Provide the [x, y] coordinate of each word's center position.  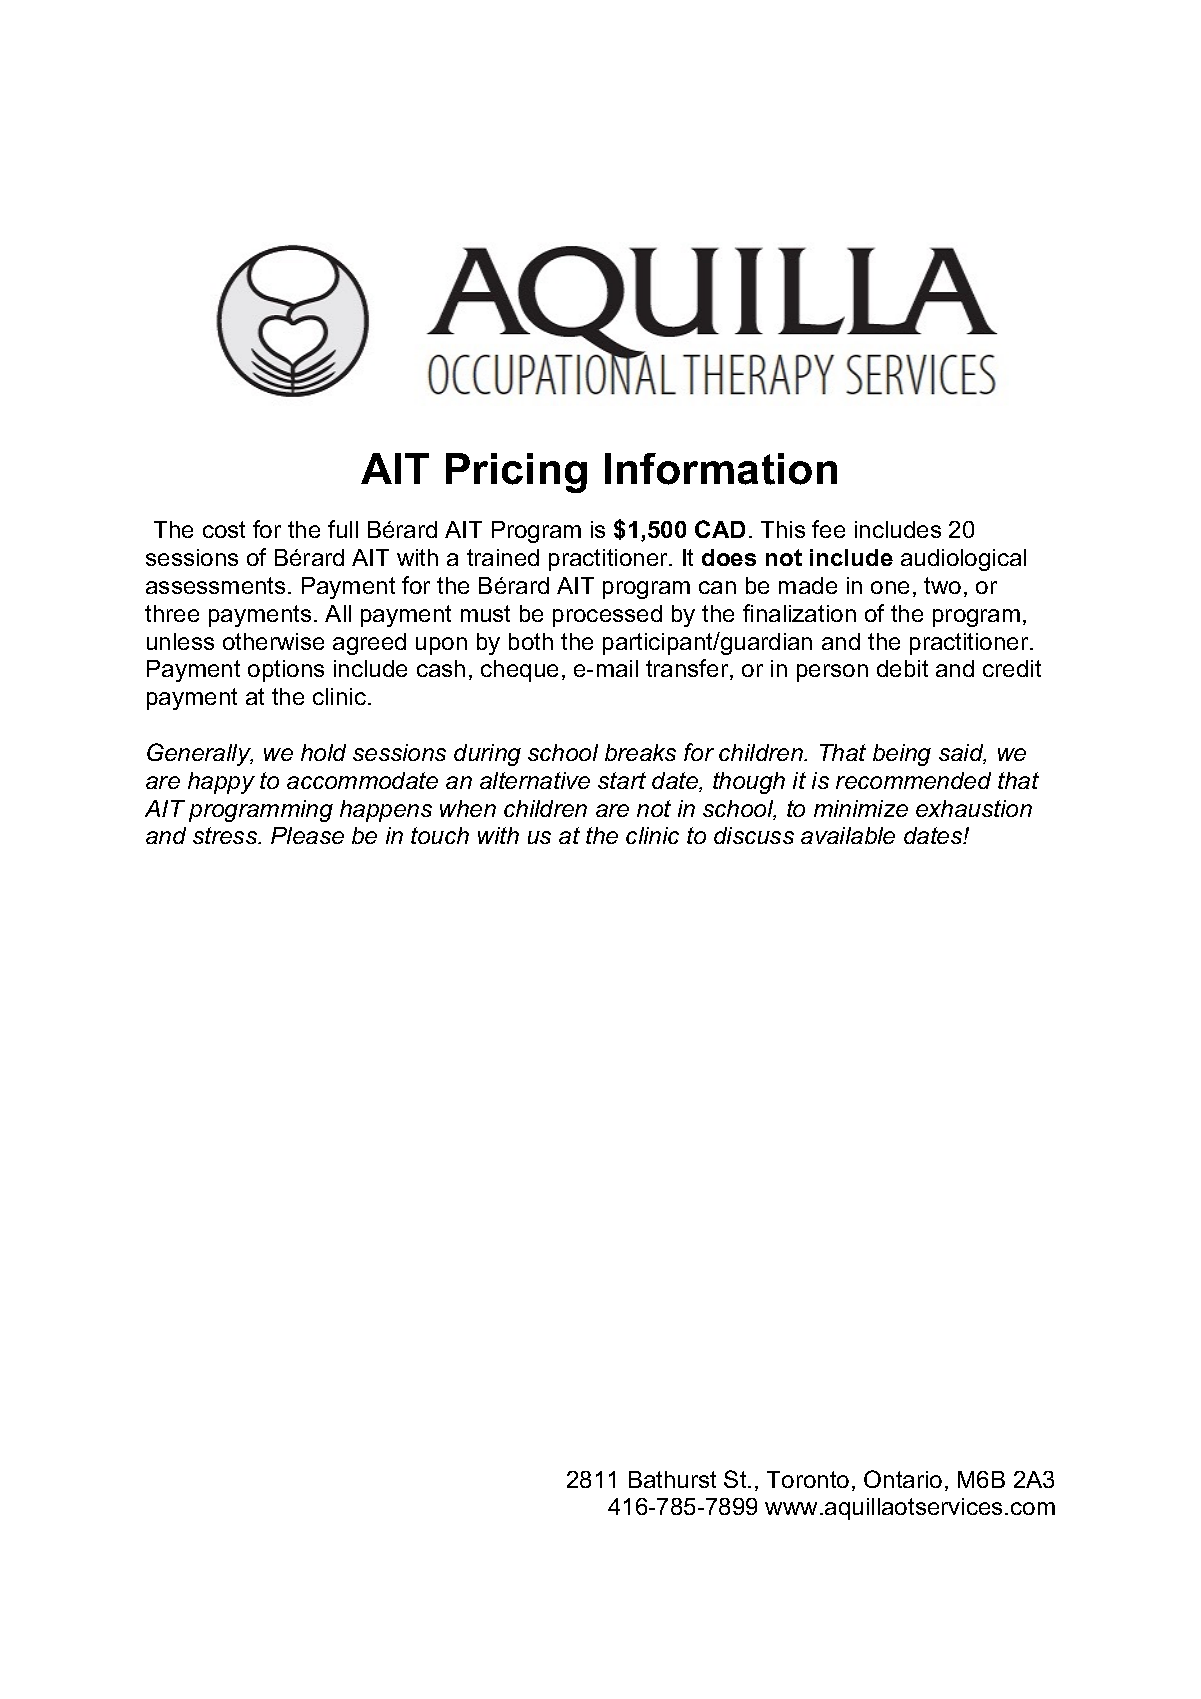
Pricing [516, 473]
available [848, 835]
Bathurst [672, 1479]
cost [224, 529]
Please [307, 835]
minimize [861, 808]
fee [828, 529]
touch [440, 835]
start [622, 780]
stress [226, 835]
